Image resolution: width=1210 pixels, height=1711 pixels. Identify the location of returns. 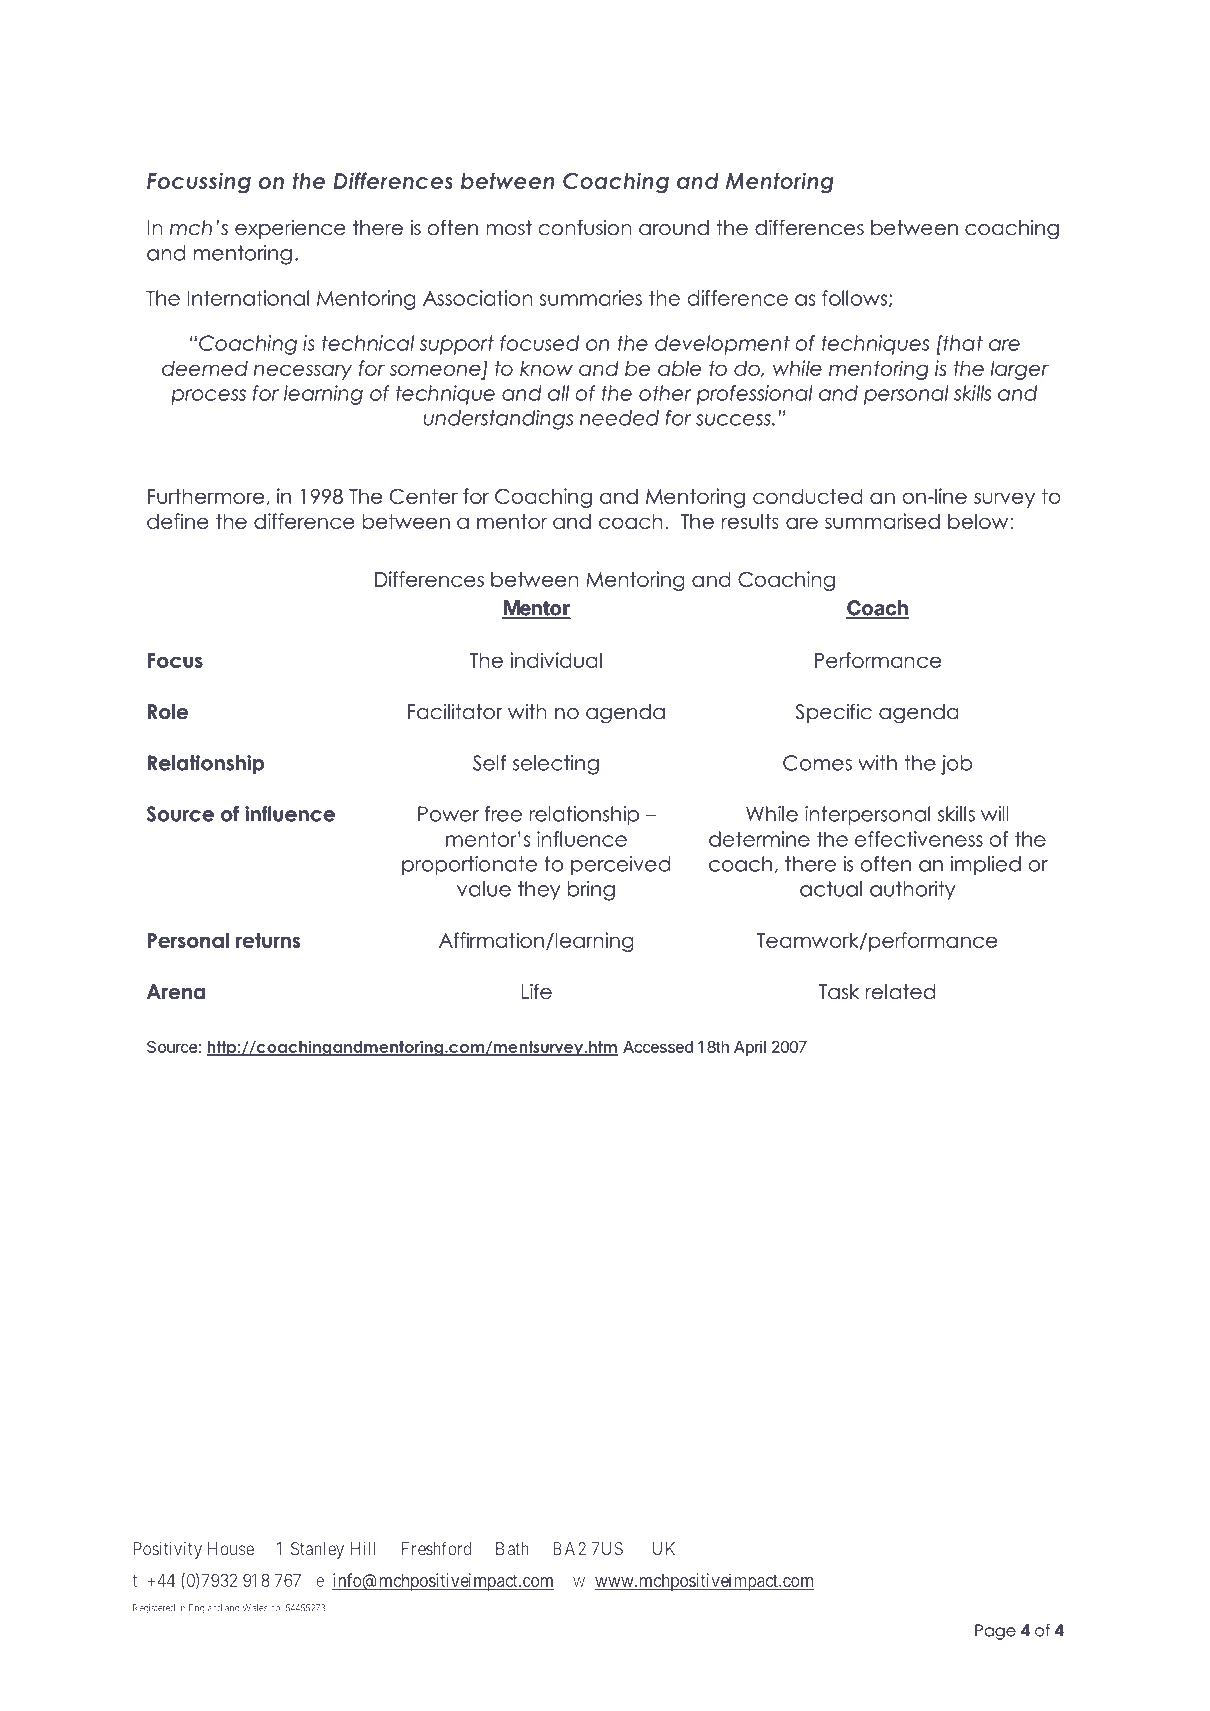
(268, 940).
